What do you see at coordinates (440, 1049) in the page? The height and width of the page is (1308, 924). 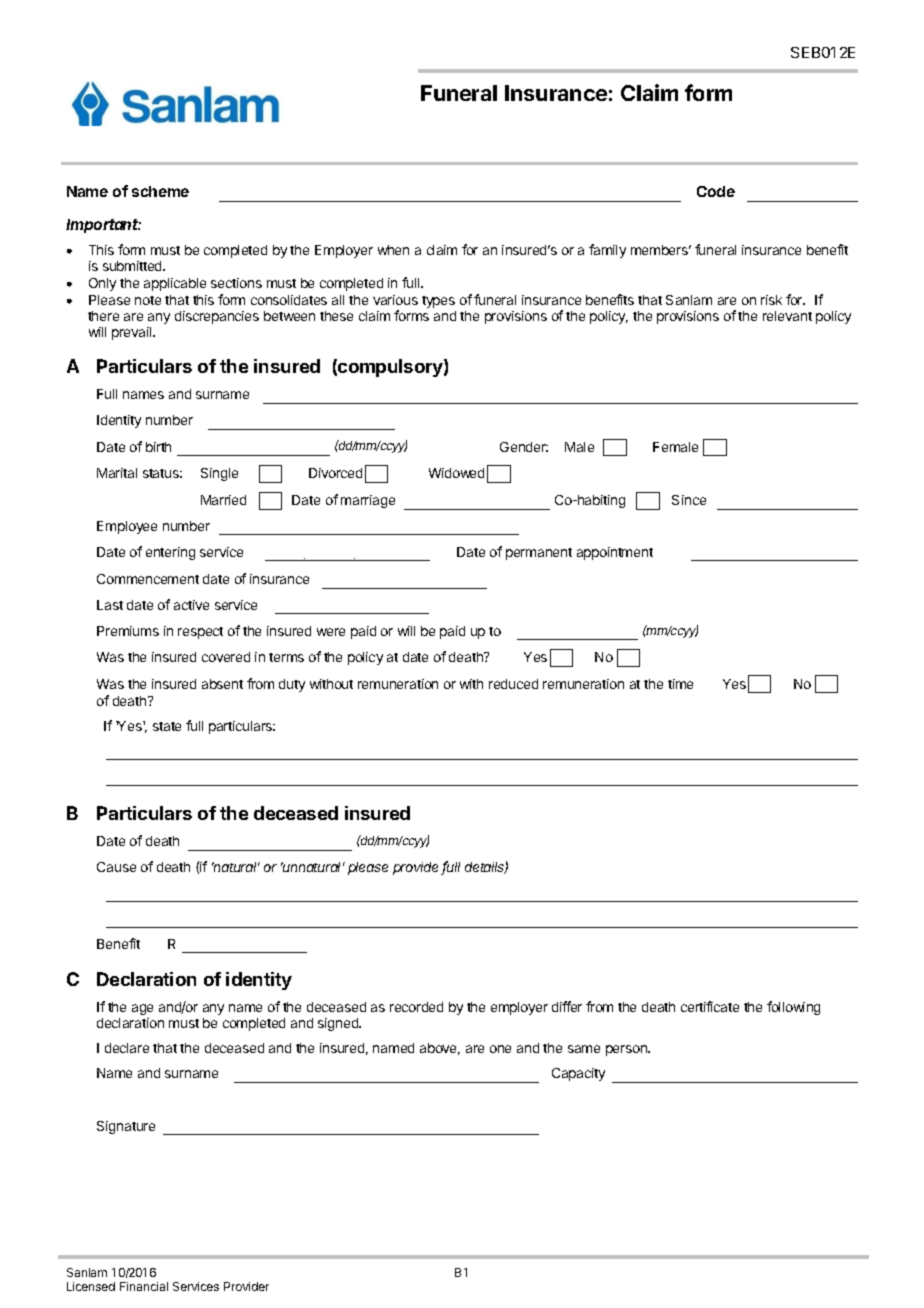 I see `above` at bounding box center [440, 1049].
